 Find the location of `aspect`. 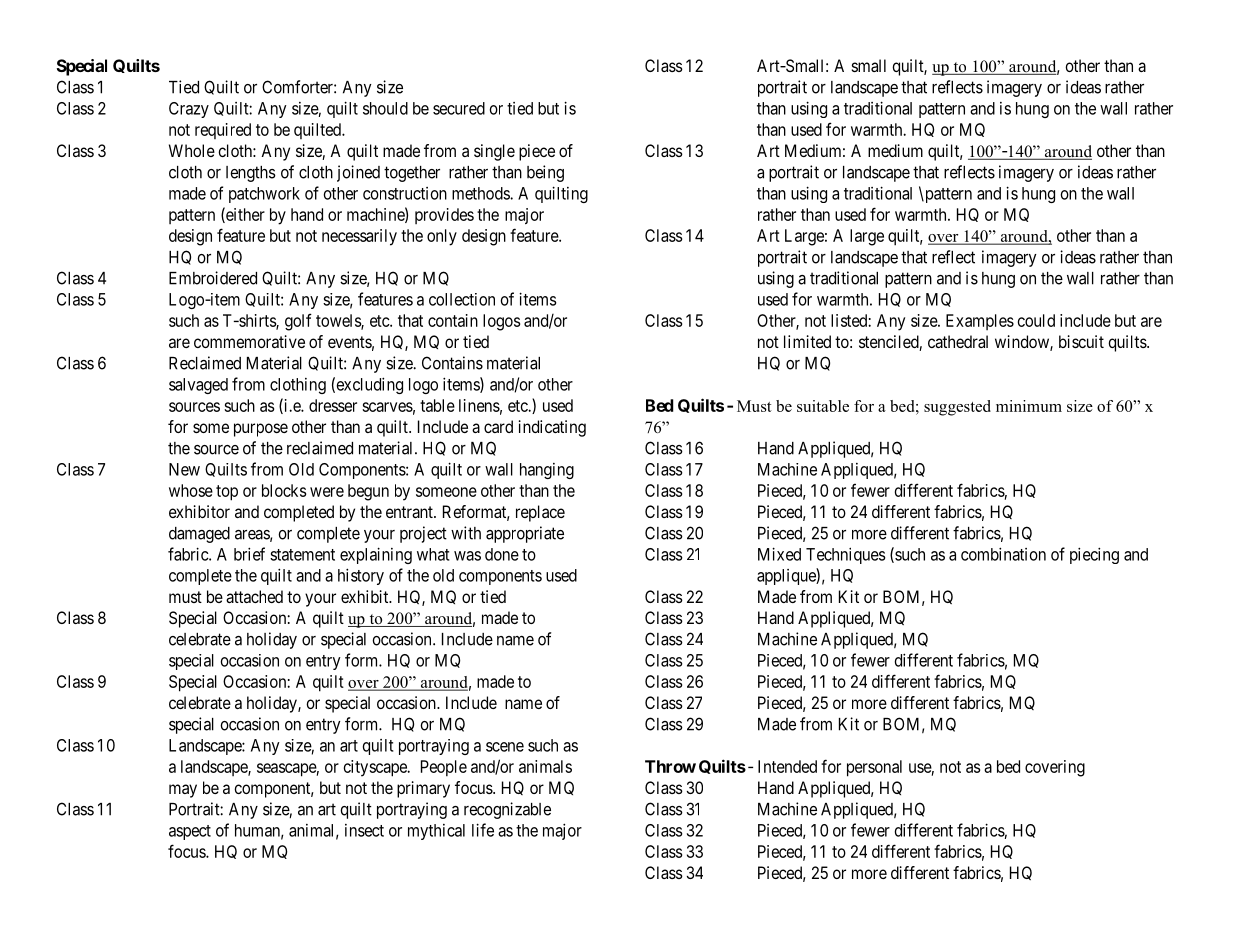

aspect is located at coordinates (190, 832).
